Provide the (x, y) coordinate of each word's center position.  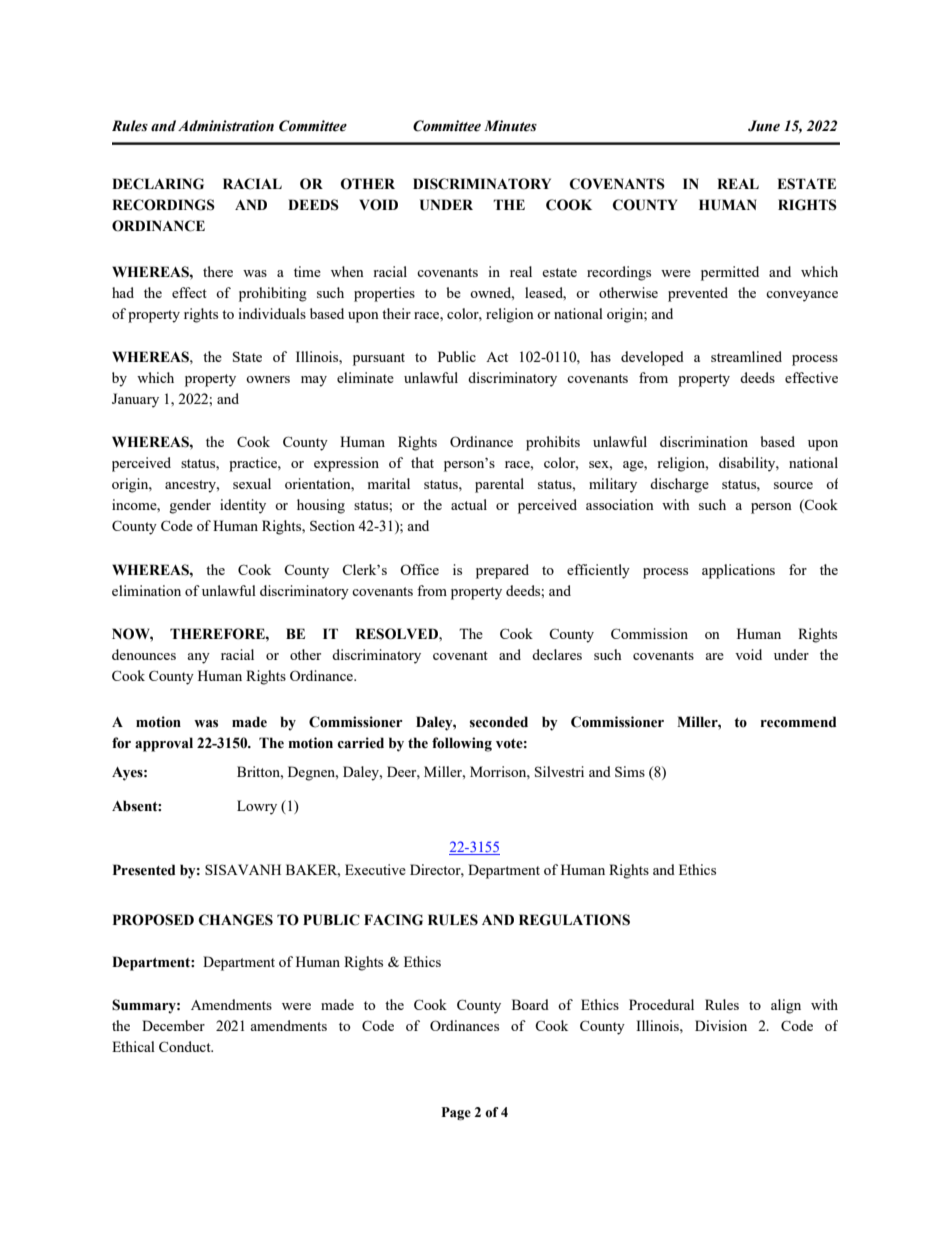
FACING (393, 920)
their (396, 313)
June (764, 126)
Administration (226, 126)
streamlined (746, 356)
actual (469, 504)
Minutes (510, 126)
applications (738, 571)
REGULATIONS (574, 920)
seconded (499, 722)
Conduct (186, 1046)
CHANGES (236, 920)
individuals (272, 313)
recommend (798, 722)
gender (190, 506)
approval (164, 744)
